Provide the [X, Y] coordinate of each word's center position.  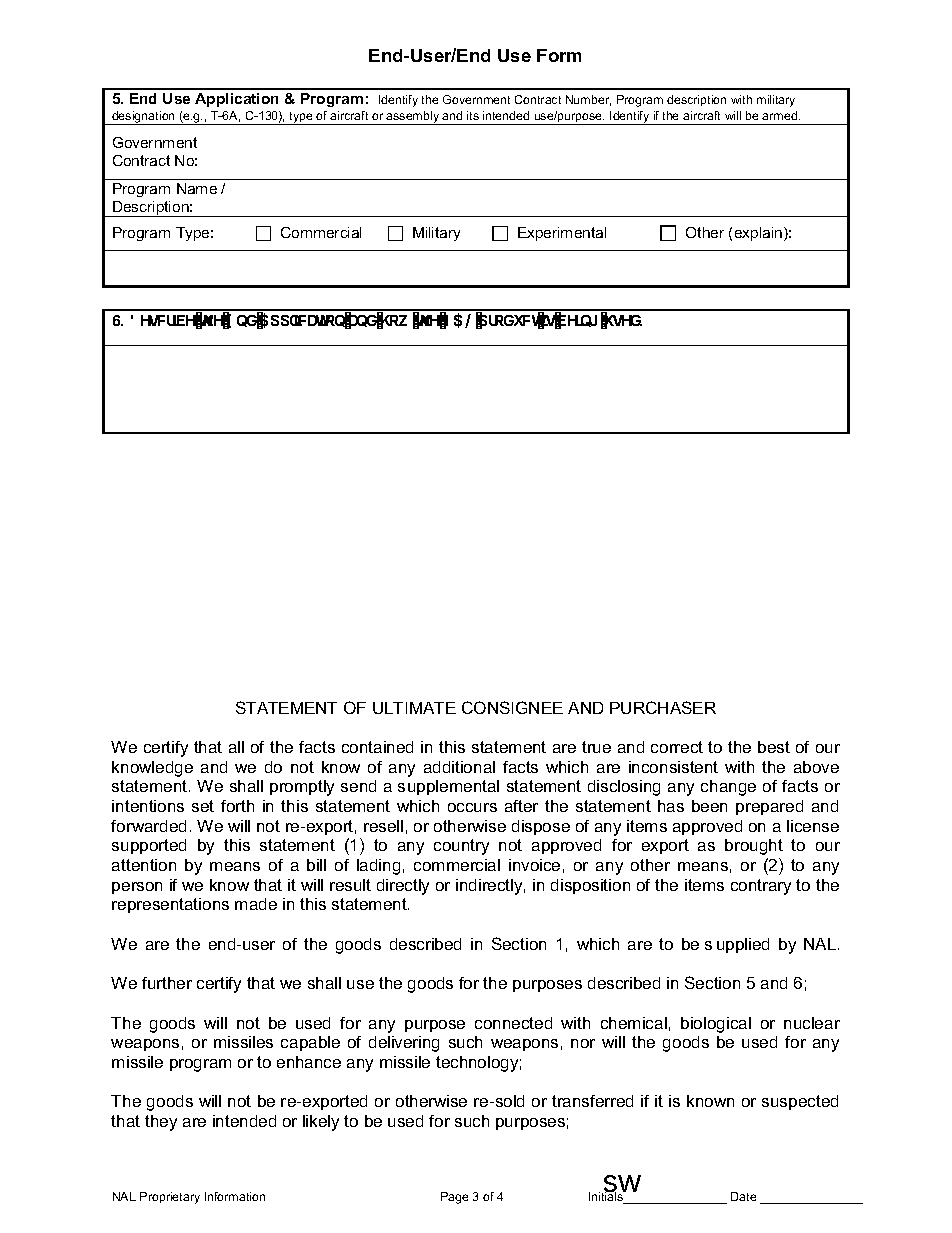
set [203, 806]
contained [377, 747]
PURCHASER [663, 707]
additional [459, 767]
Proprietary [170, 1198]
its [473, 115]
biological [716, 1025]
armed [781, 115]
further [167, 983]
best [774, 747]
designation [143, 118]
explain [760, 234]
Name [197, 188]
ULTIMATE [414, 708]
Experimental [562, 234]
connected [513, 1023]
